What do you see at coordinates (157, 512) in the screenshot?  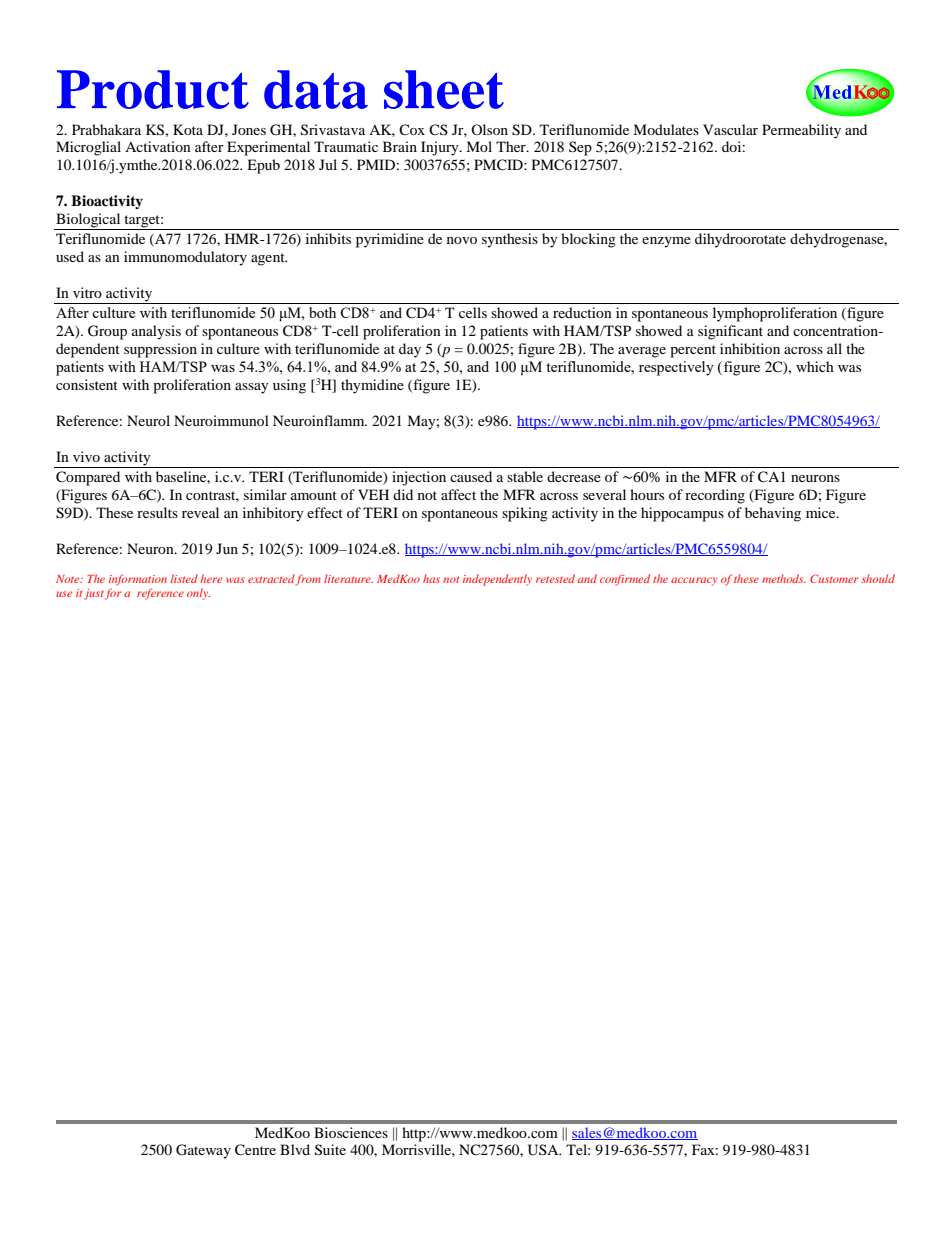 I see `results` at bounding box center [157, 512].
